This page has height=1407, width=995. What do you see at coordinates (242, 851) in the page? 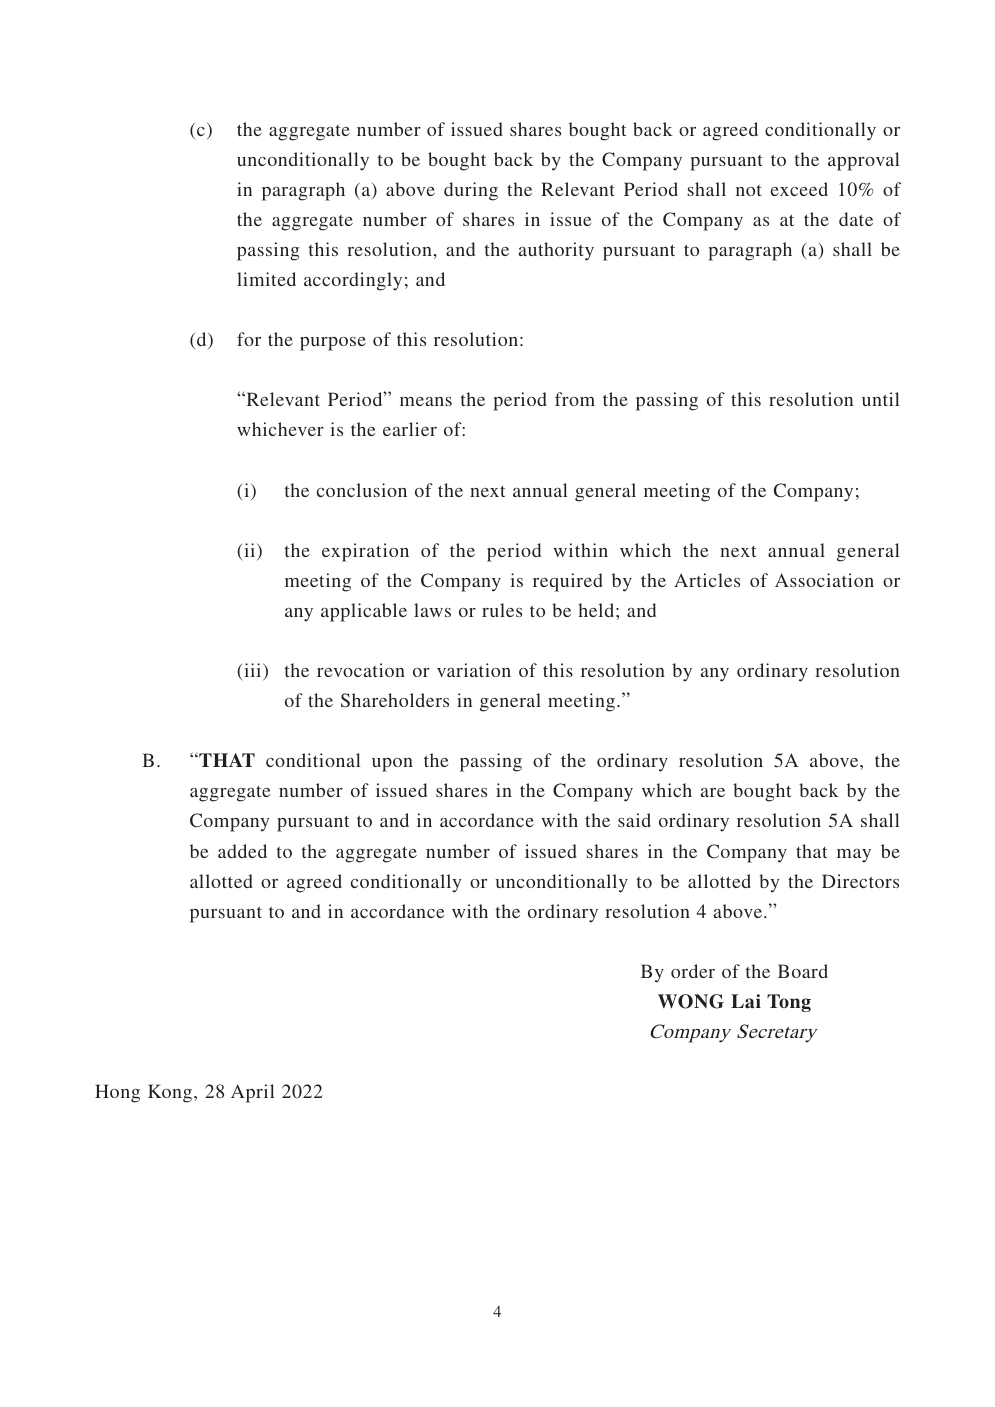
I see `added` at bounding box center [242, 851].
